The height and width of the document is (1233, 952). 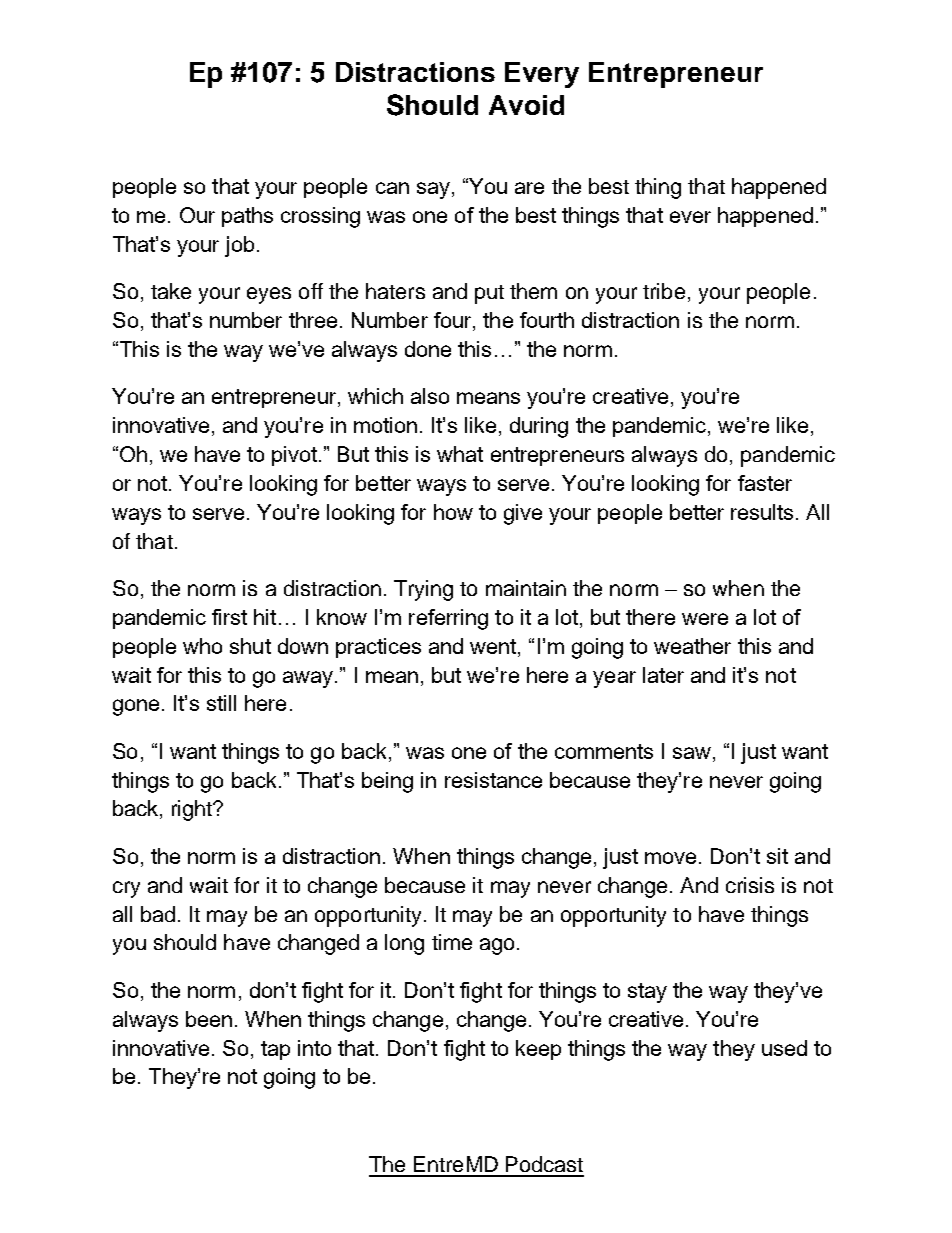 What do you see at coordinates (692, 753) in the document?
I see `saw` at bounding box center [692, 753].
